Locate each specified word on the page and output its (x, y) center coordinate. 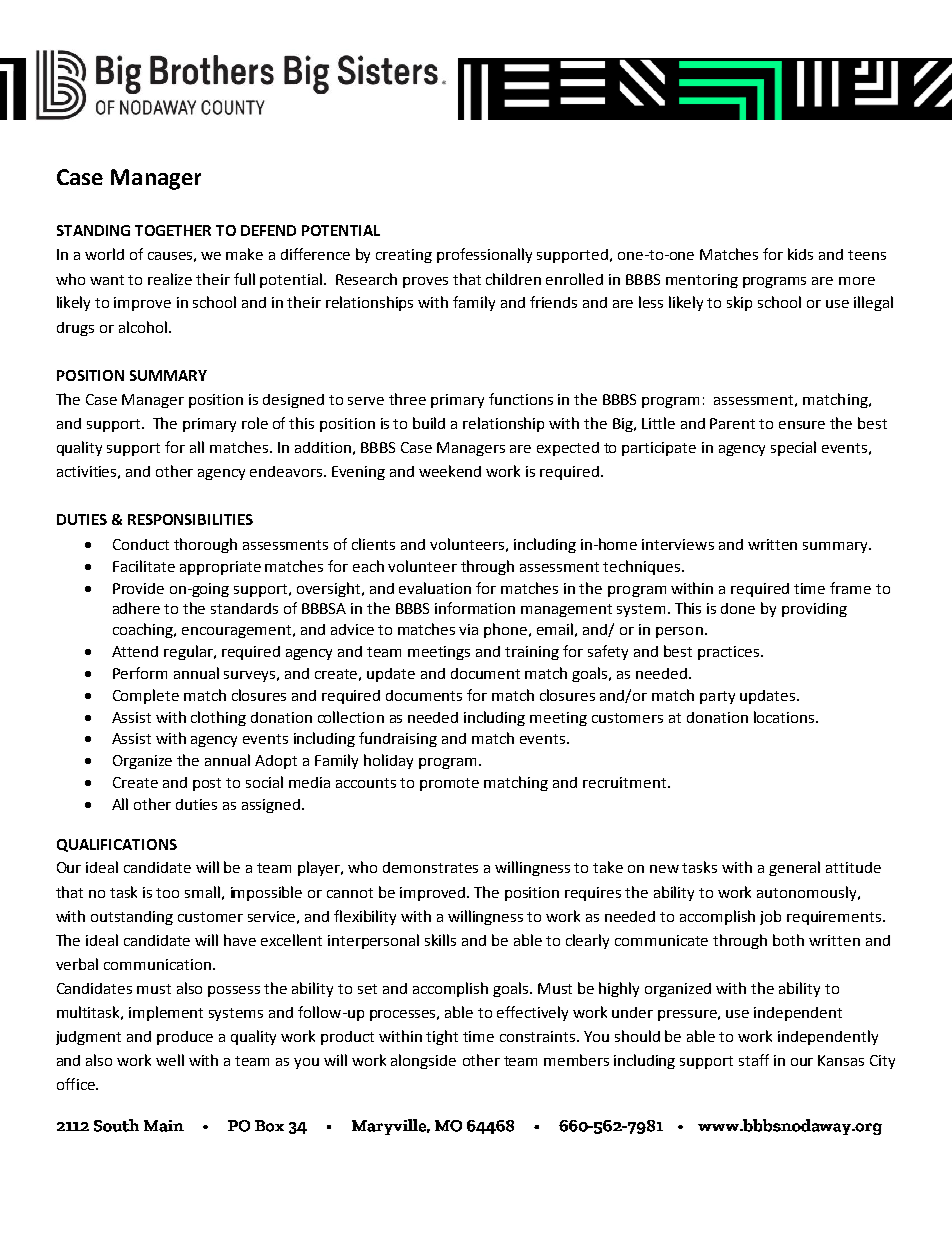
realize (170, 279)
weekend (450, 471)
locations (785, 717)
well (170, 1060)
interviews (678, 544)
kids (800, 254)
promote (449, 784)
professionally (484, 255)
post (207, 784)
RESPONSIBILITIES (190, 519)
